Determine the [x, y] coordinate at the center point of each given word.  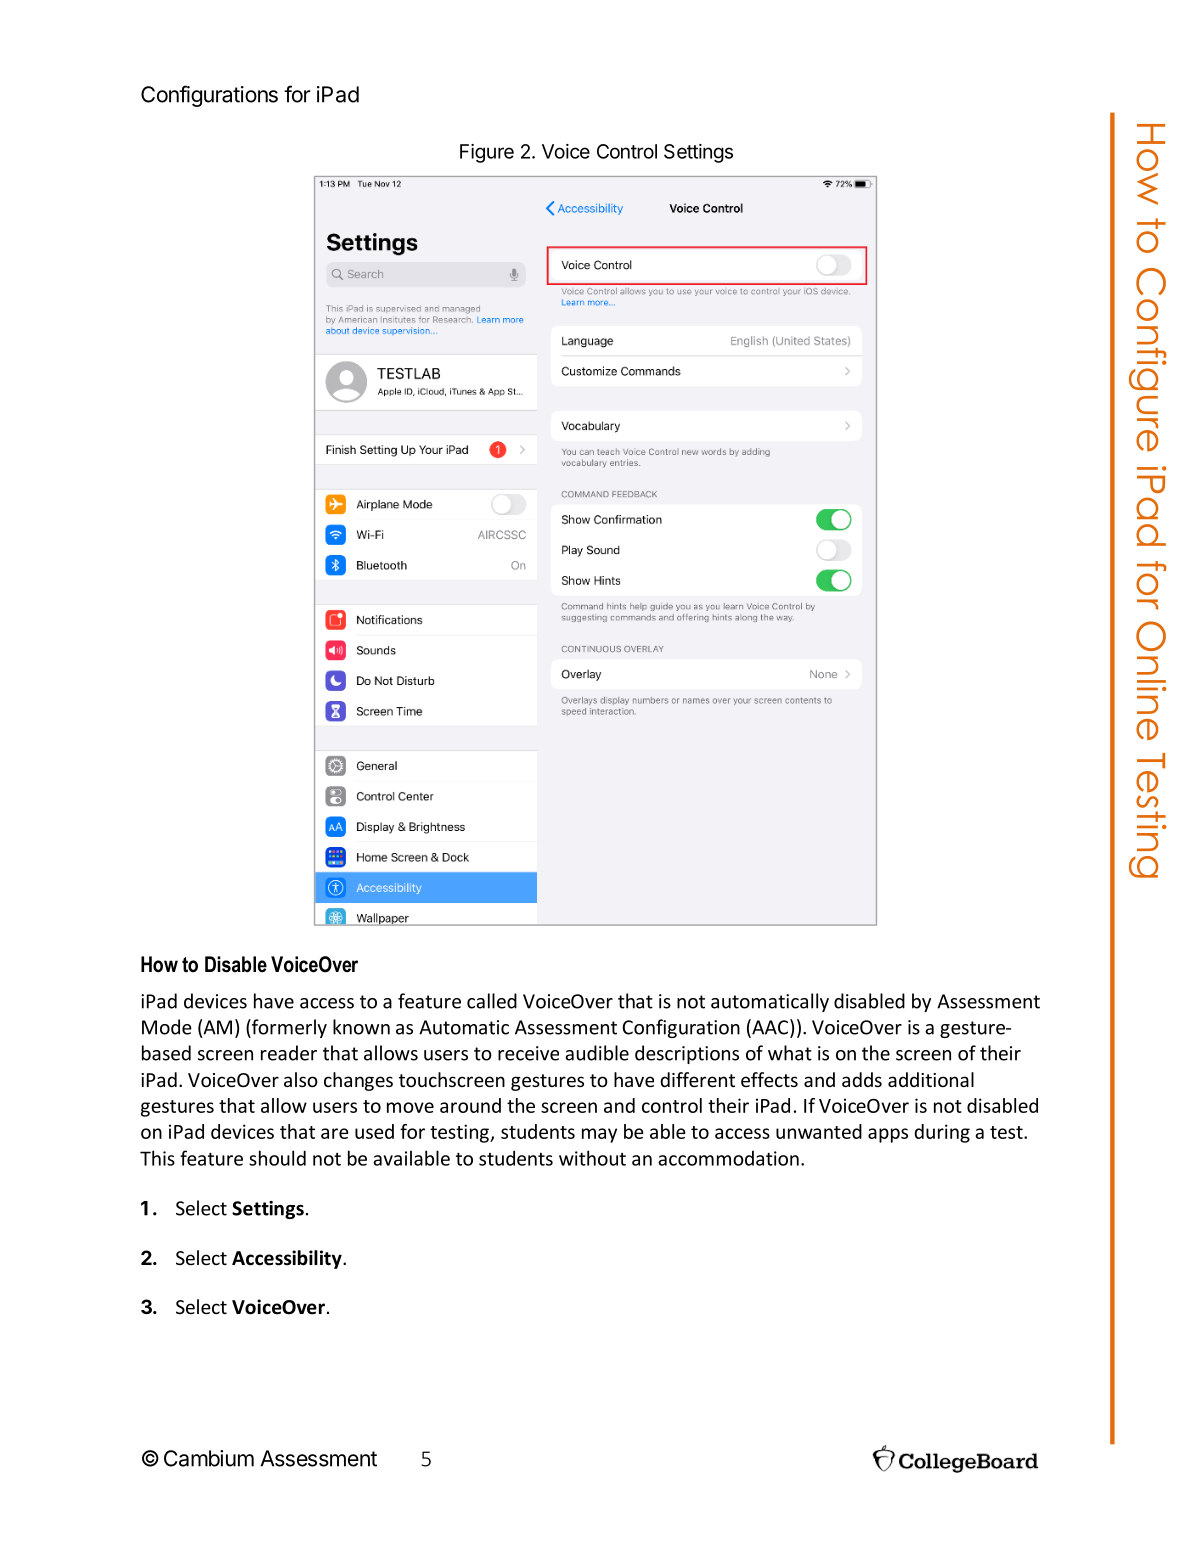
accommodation [728, 1158]
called [492, 1001]
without [592, 1158]
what [790, 1053]
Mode [167, 1027]
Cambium [209, 1458]
